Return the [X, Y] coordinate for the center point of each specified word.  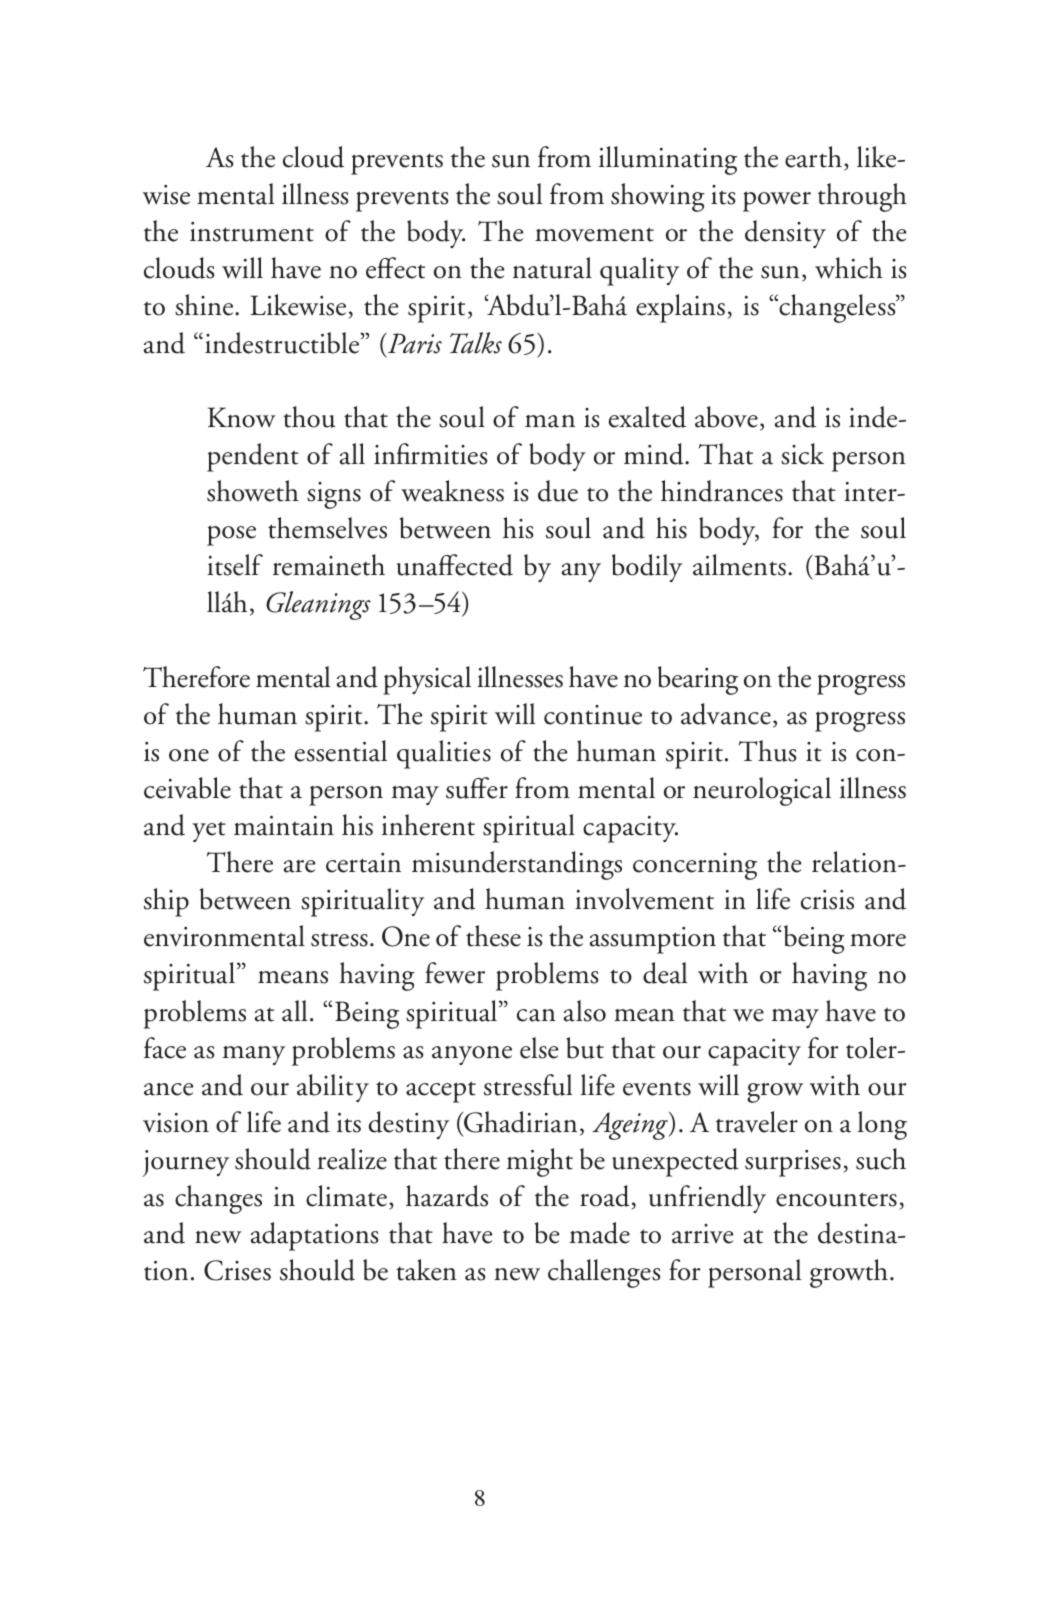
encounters [836, 1199]
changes [218, 1199]
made [600, 1233]
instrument [252, 232]
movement [594, 234]
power [777, 201]
